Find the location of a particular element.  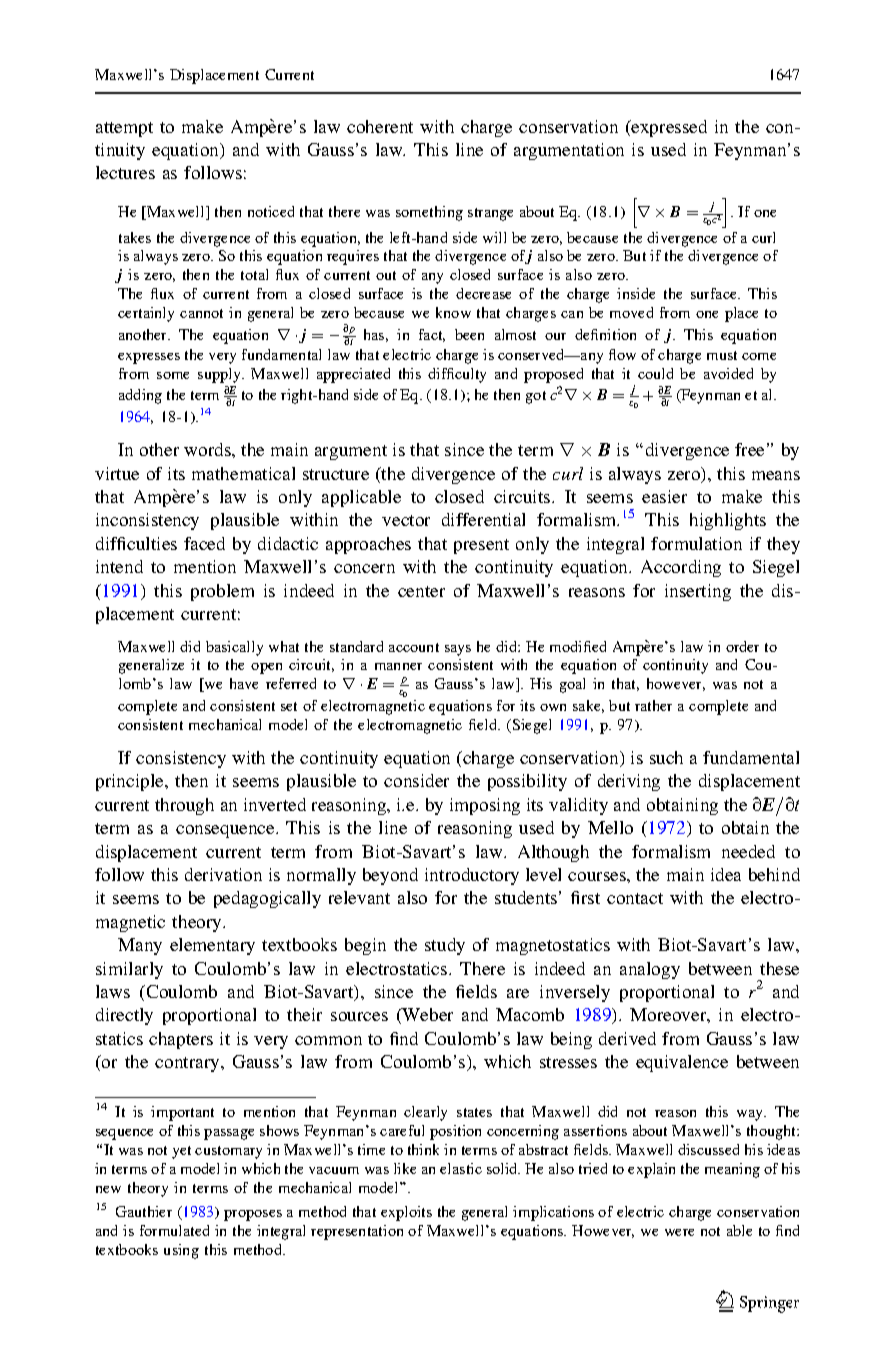

inserting is located at coordinates (698, 592).
